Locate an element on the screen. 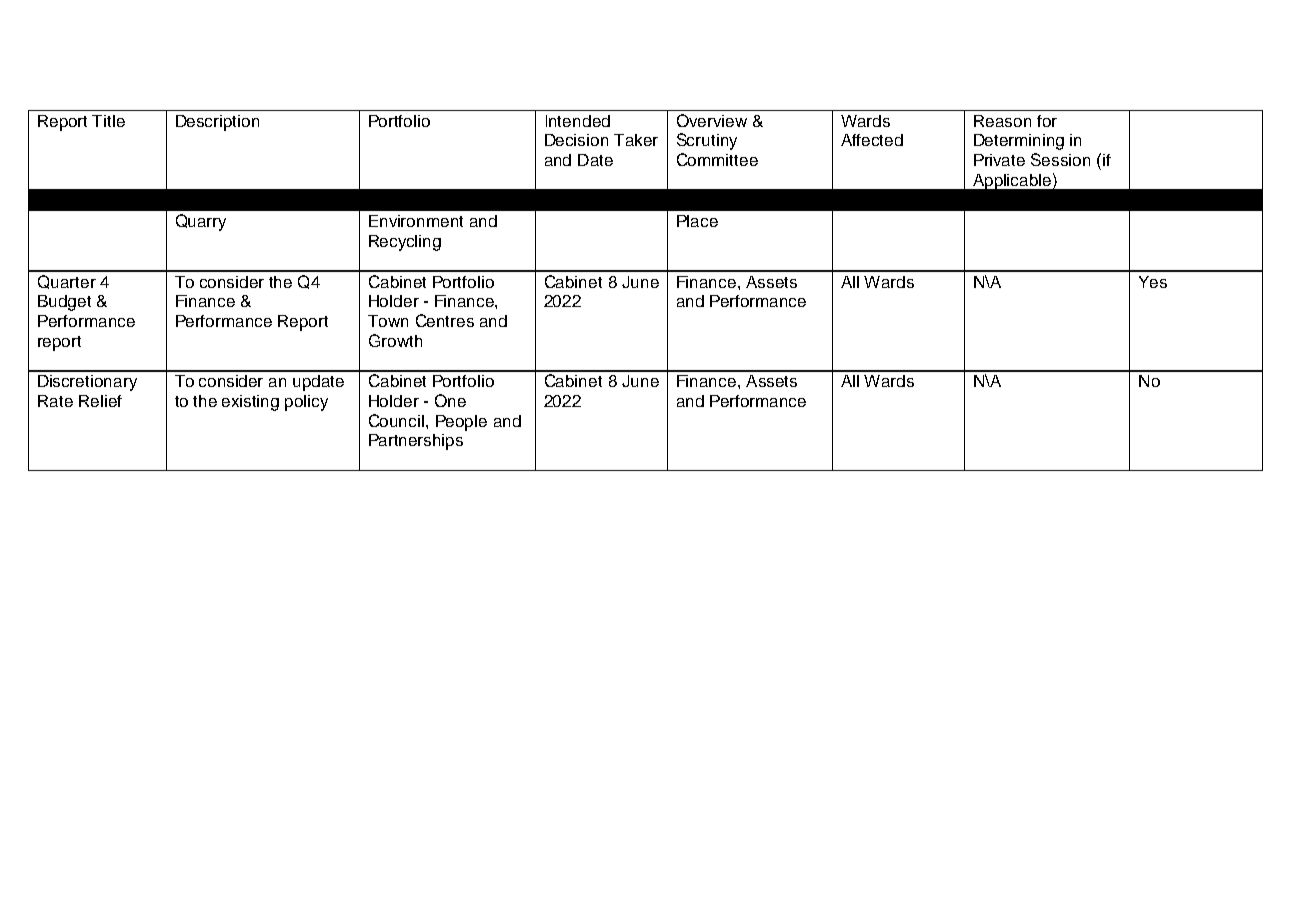 The height and width of the screenshot is (924, 1308). Growth is located at coordinates (395, 340).
